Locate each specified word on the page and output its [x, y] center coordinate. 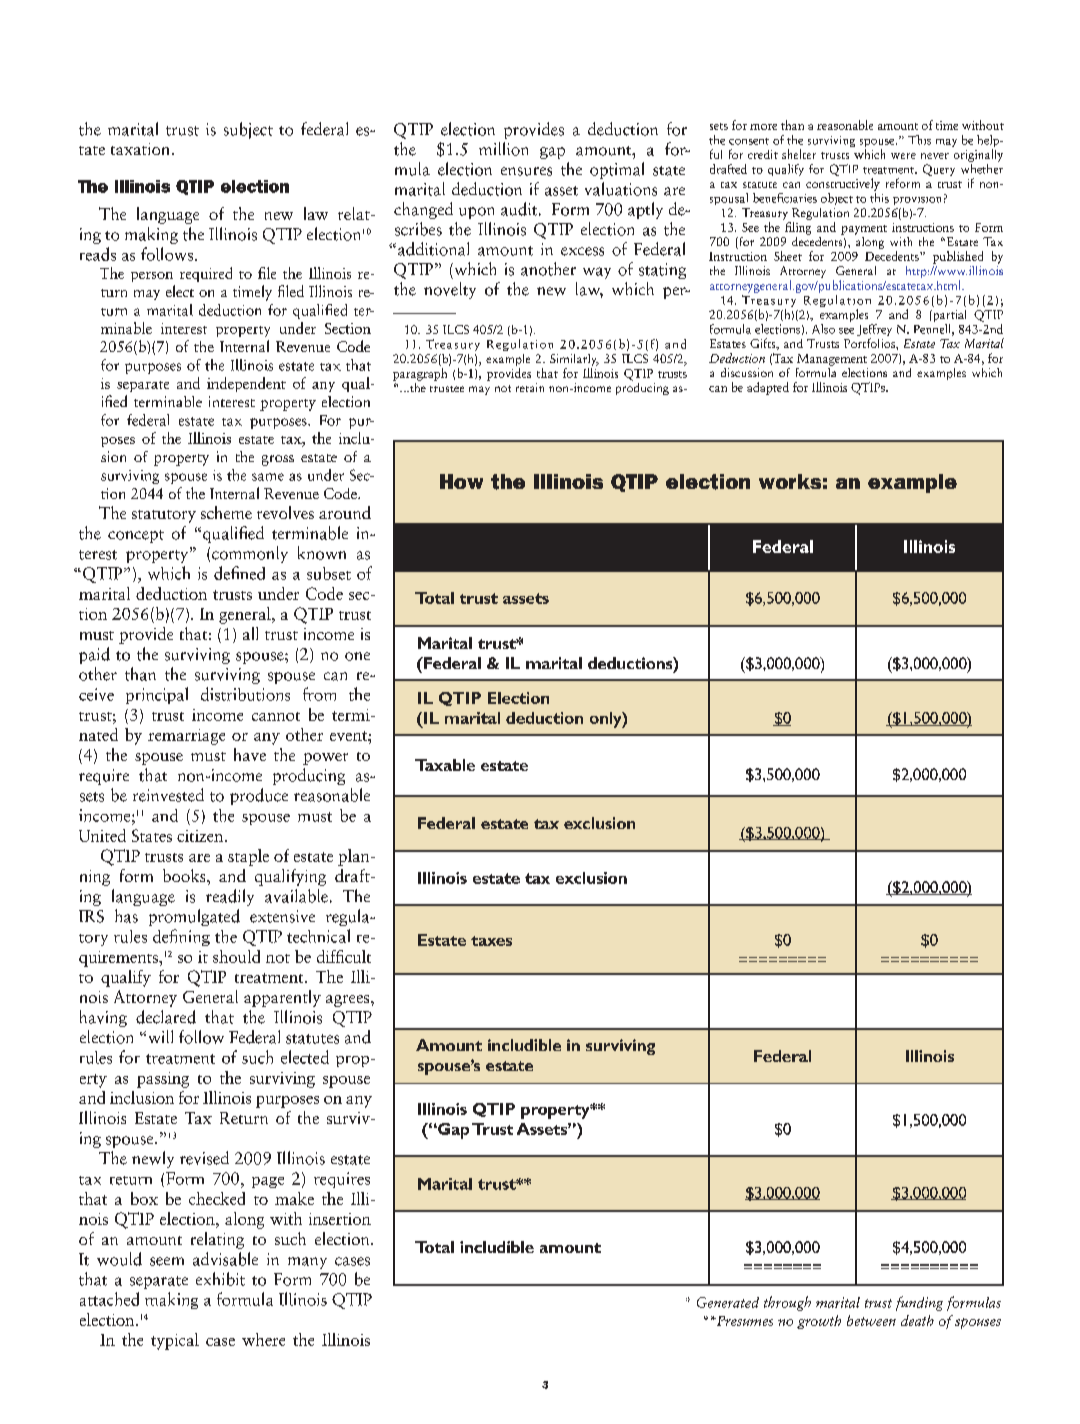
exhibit [220, 1279]
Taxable [445, 765]
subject [248, 130]
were [903, 156]
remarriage [186, 737]
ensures [526, 171]
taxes [491, 941]
